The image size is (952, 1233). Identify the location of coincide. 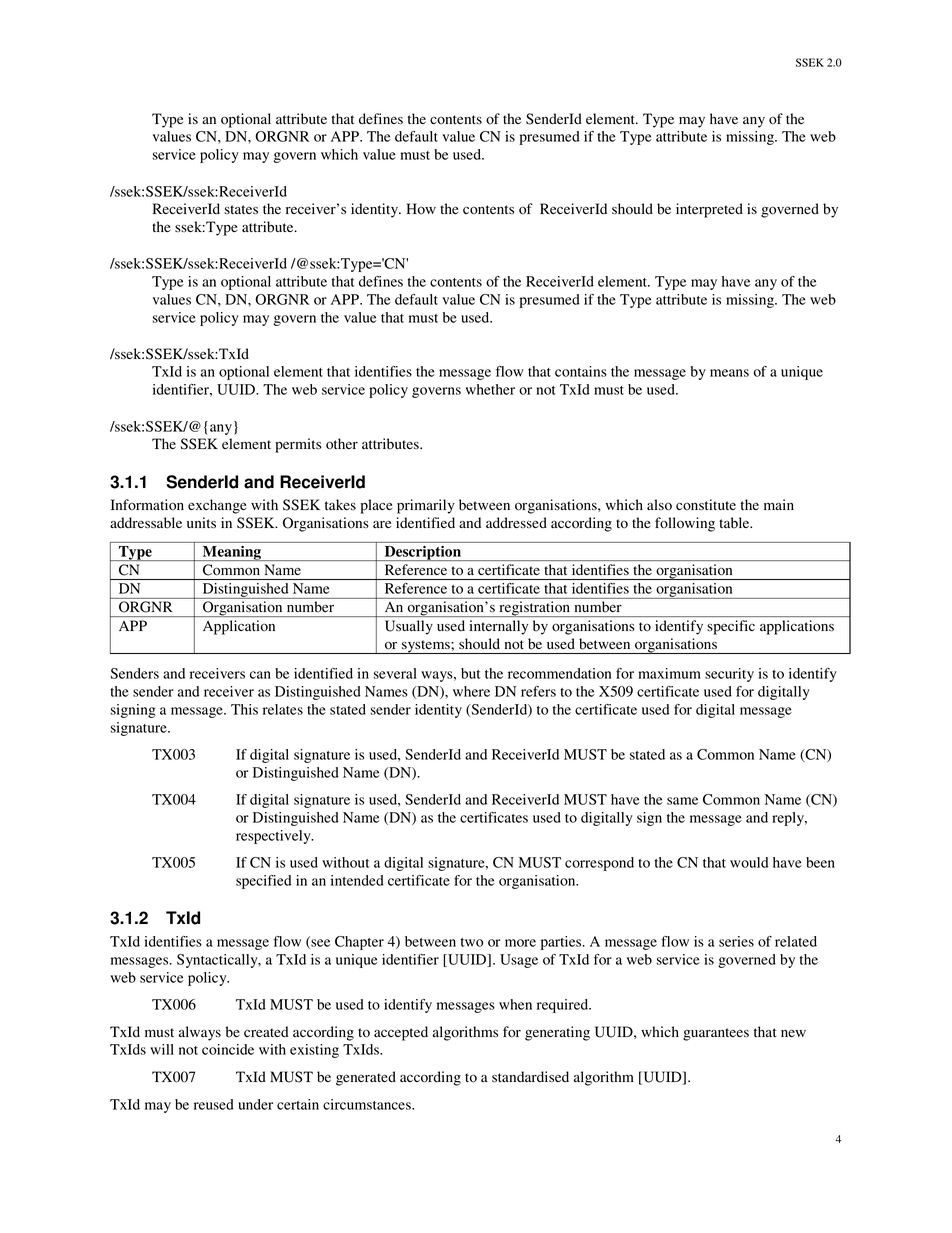
(228, 1049).
